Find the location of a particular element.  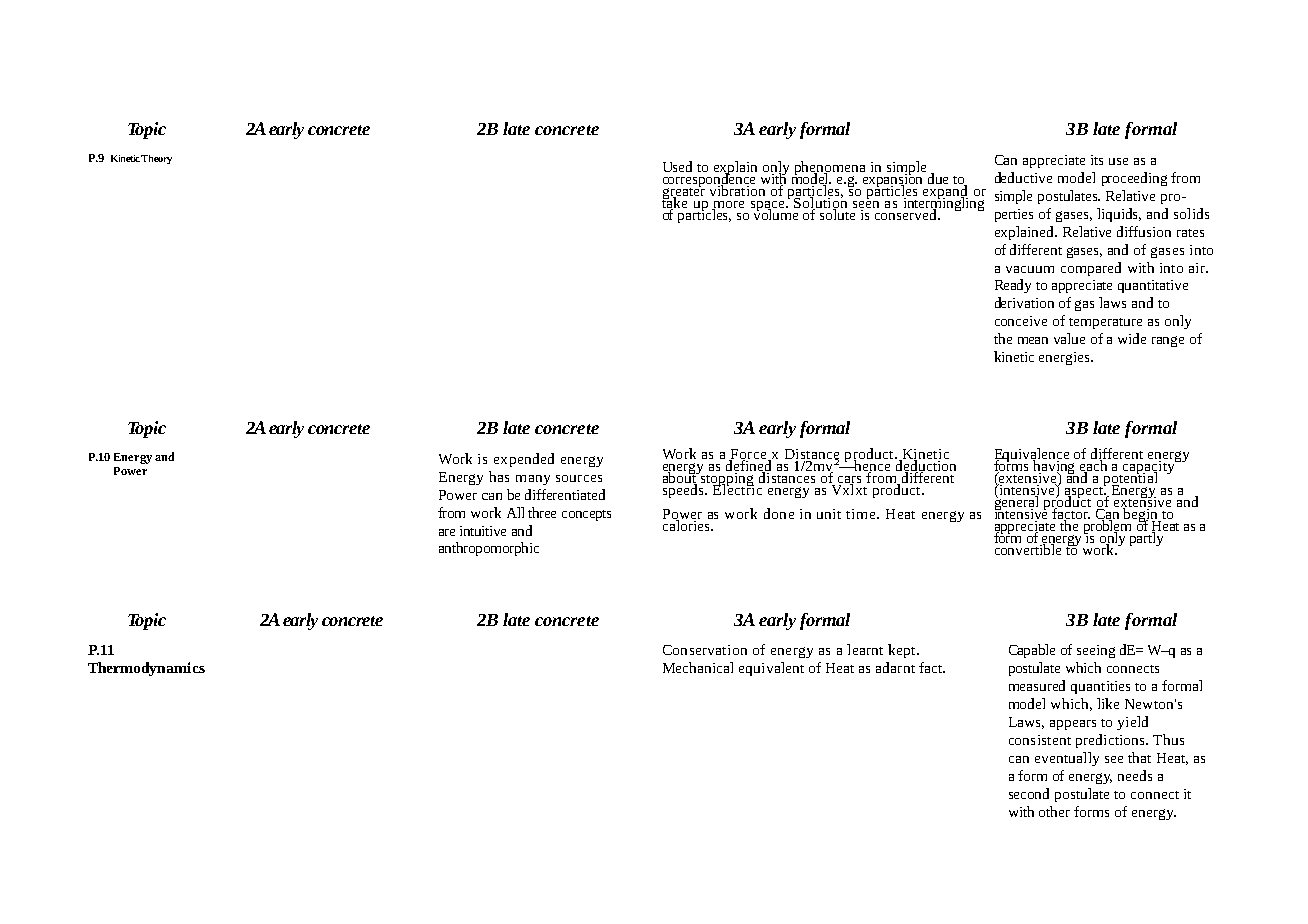

deductive is located at coordinates (1023, 177).
